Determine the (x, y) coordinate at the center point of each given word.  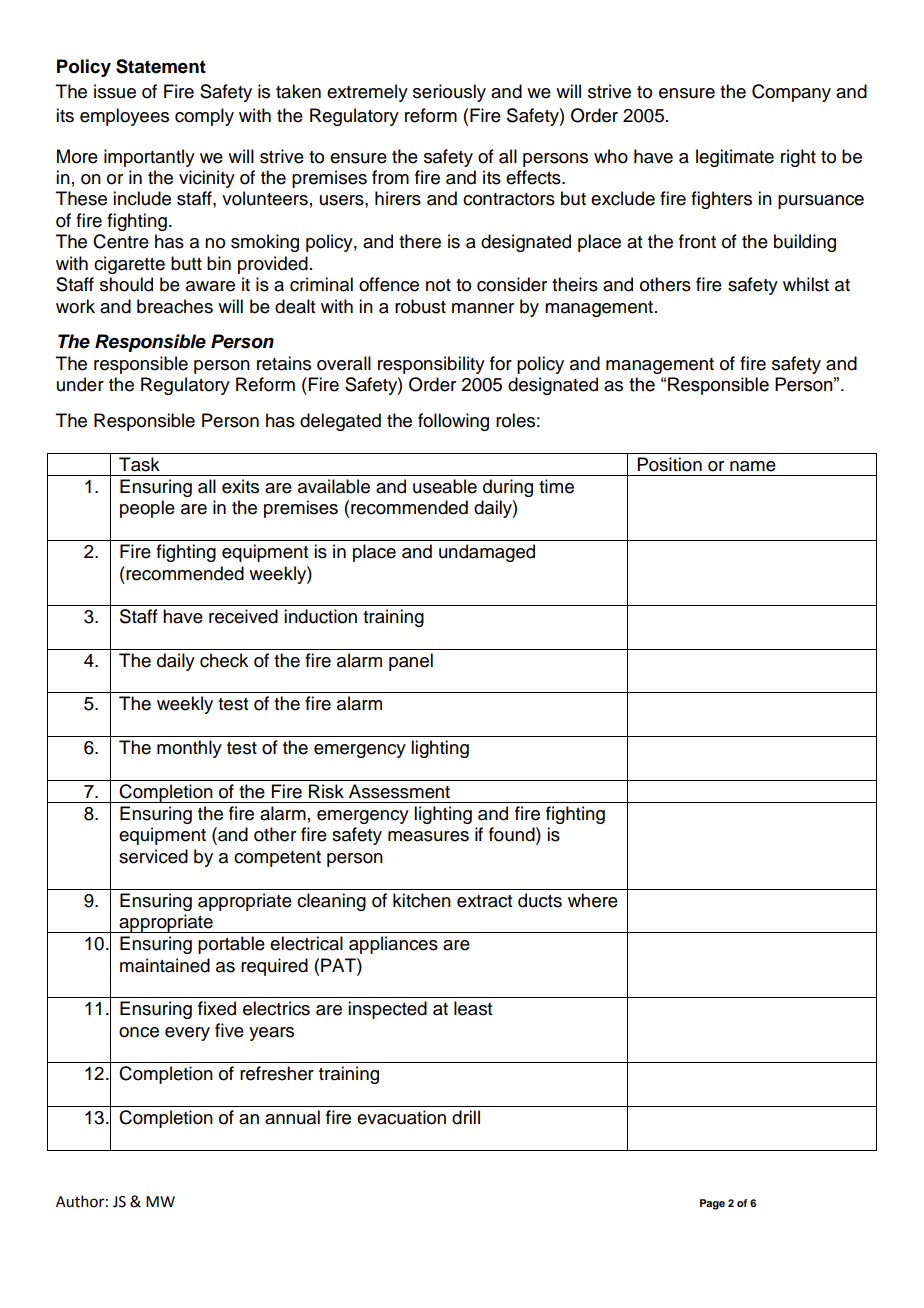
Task (139, 464)
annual (292, 1117)
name (753, 466)
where (593, 900)
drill (466, 1117)
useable (445, 486)
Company (791, 93)
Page (712, 1204)
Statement (161, 66)
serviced (153, 856)
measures (428, 836)
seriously (449, 93)
